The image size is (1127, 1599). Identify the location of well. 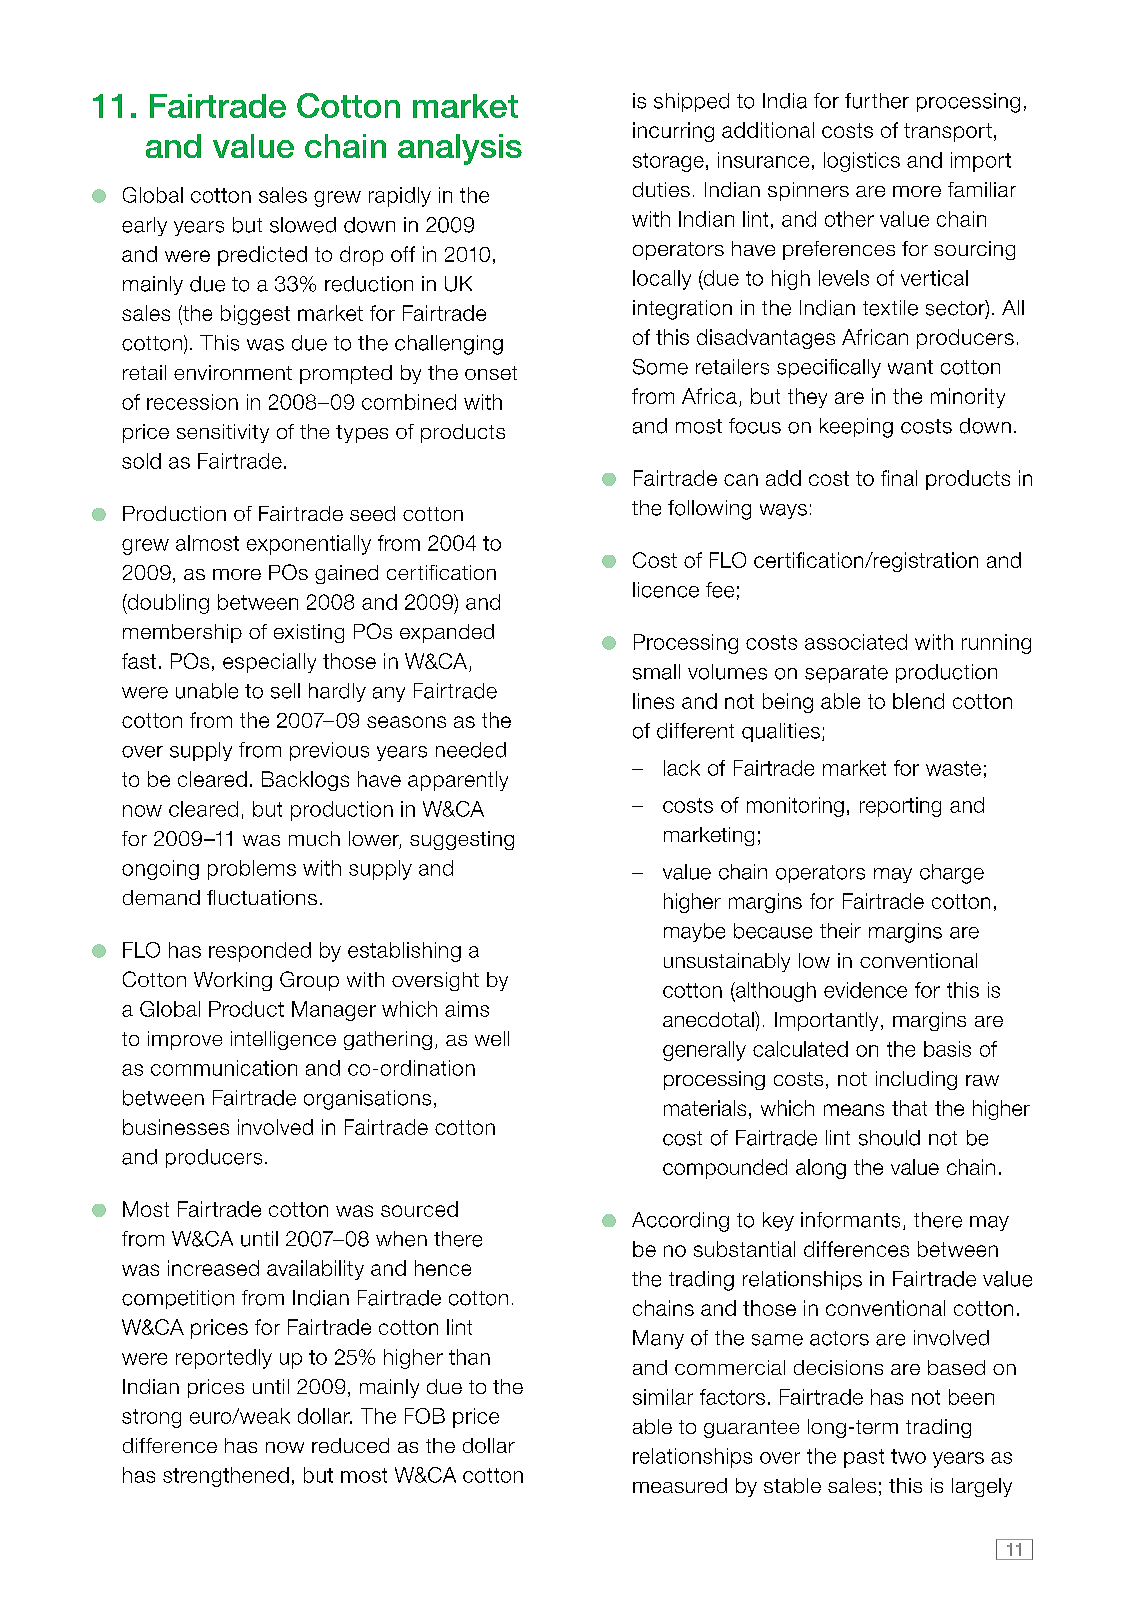
(492, 1038).
